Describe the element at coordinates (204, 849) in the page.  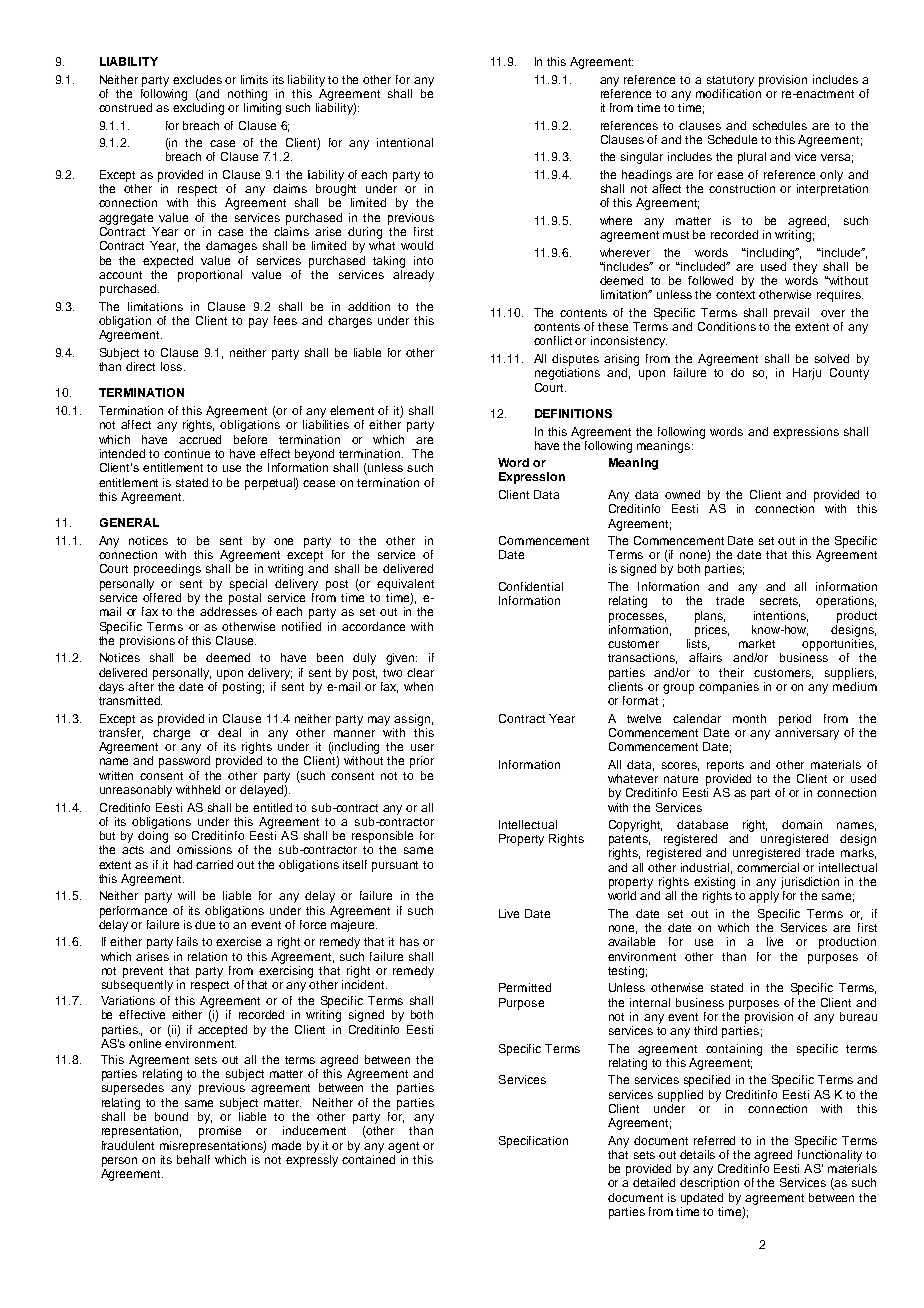
I see `omissions` at that location.
